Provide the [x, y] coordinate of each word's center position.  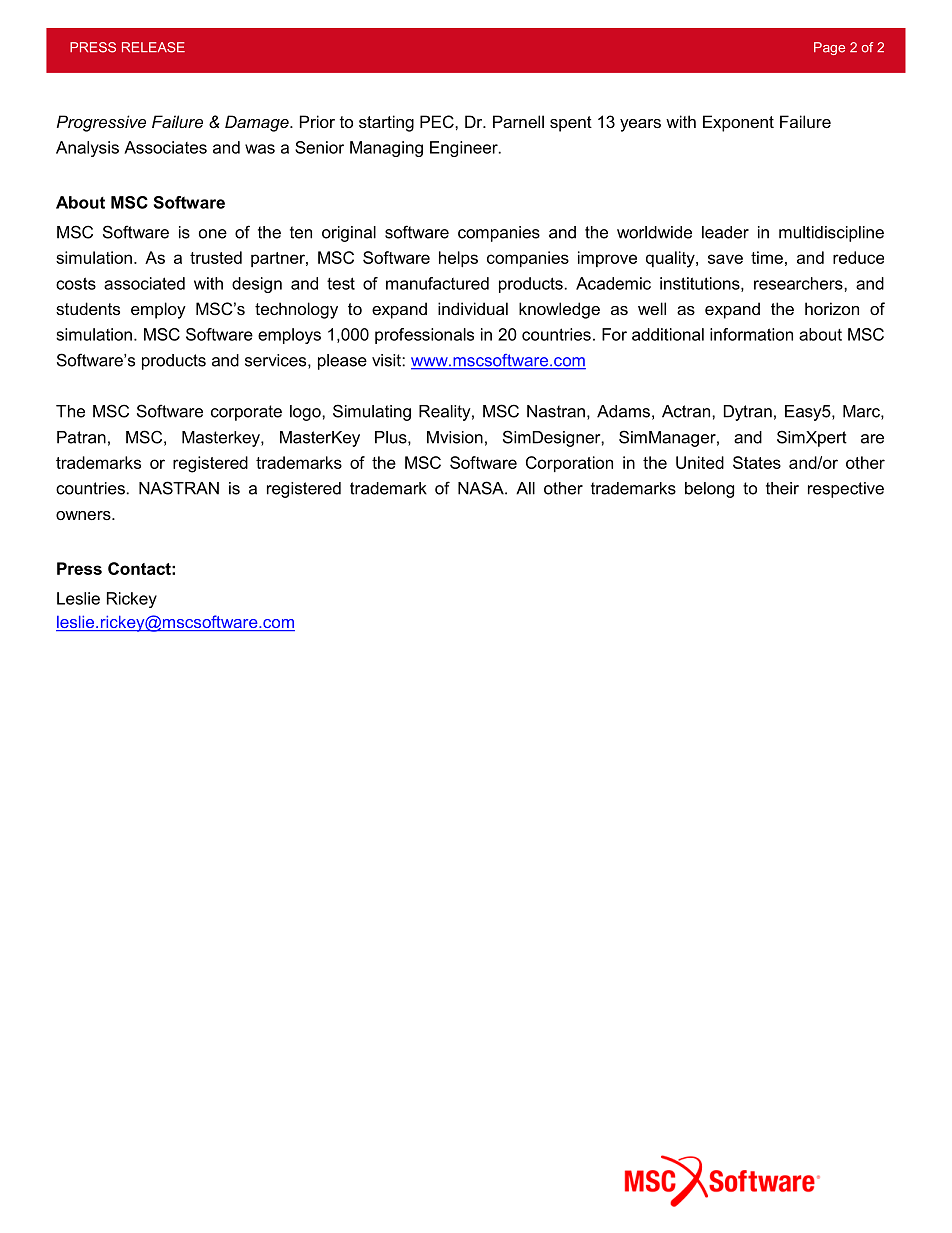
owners [84, 515]
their [782, 488]
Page [829, 48]
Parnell [518, 121]
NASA [482, 488]
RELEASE [153, 47]
